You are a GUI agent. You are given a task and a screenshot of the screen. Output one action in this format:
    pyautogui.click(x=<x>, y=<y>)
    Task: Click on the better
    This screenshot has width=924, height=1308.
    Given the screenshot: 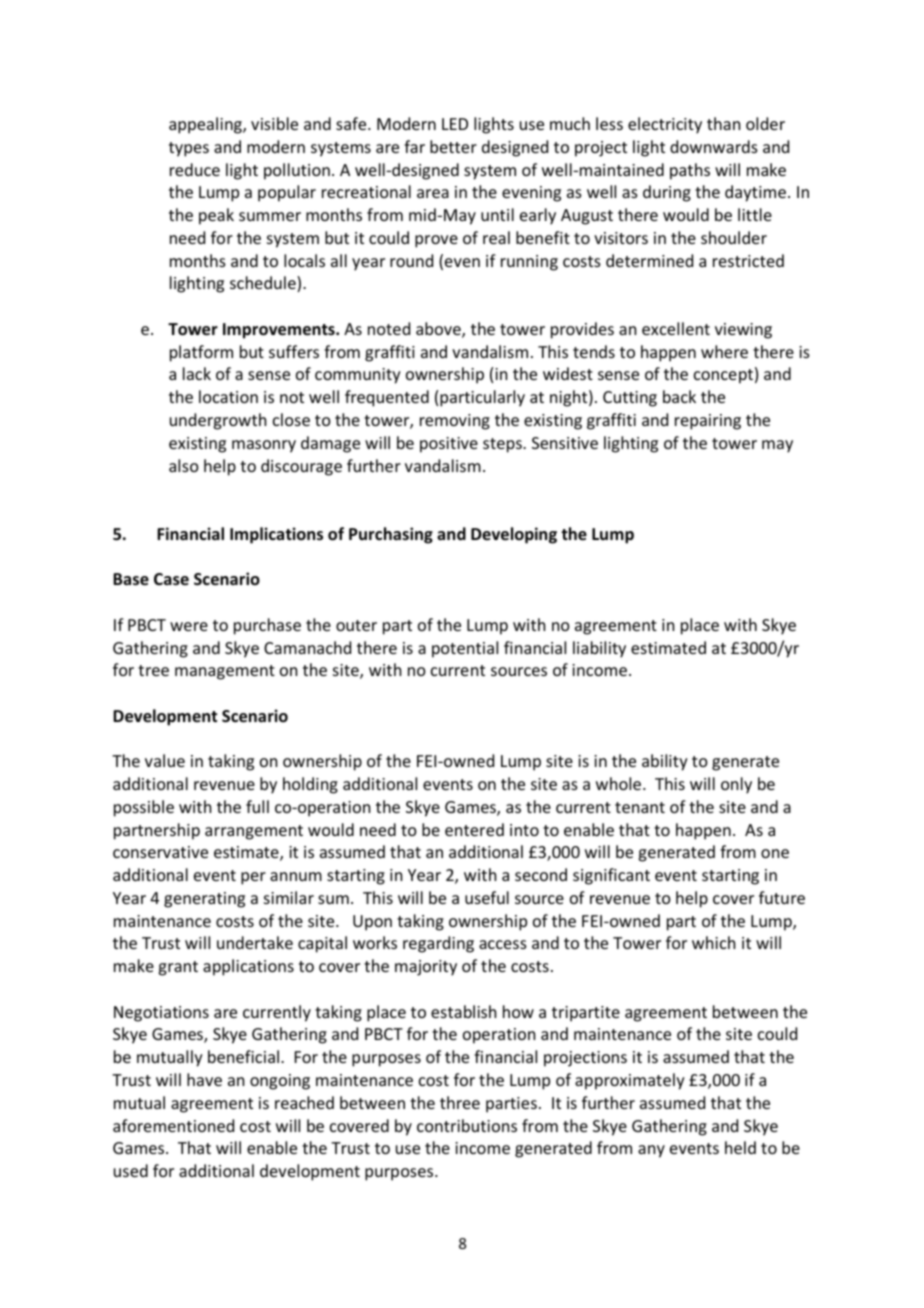 What is the action you would take?
    pyautogui.click(x=453, y=146)
